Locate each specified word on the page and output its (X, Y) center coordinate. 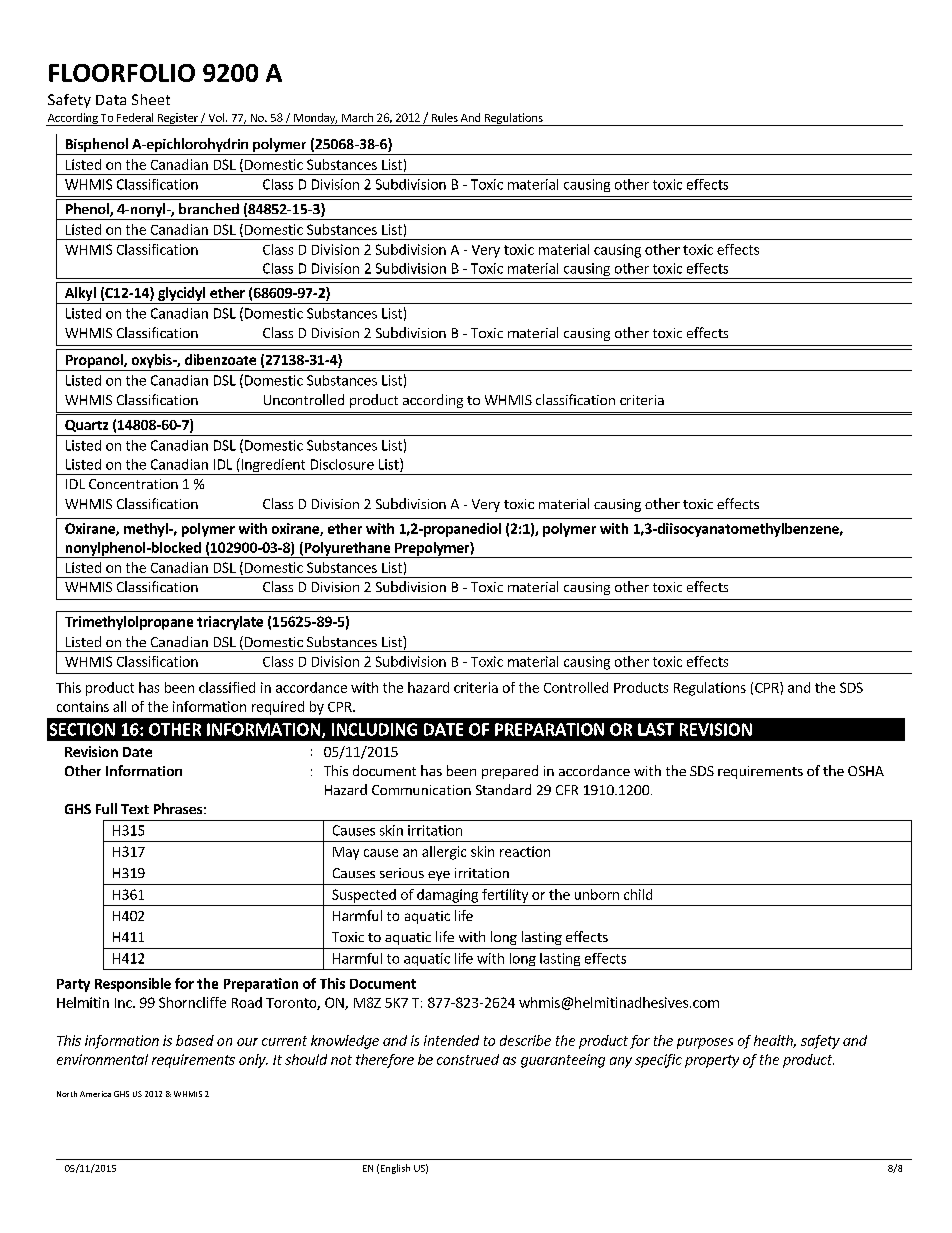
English (395, 1169)
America (95, 1094)
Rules (445, 117)
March (357, 117)
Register (177, 119)
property (712, 1061)
